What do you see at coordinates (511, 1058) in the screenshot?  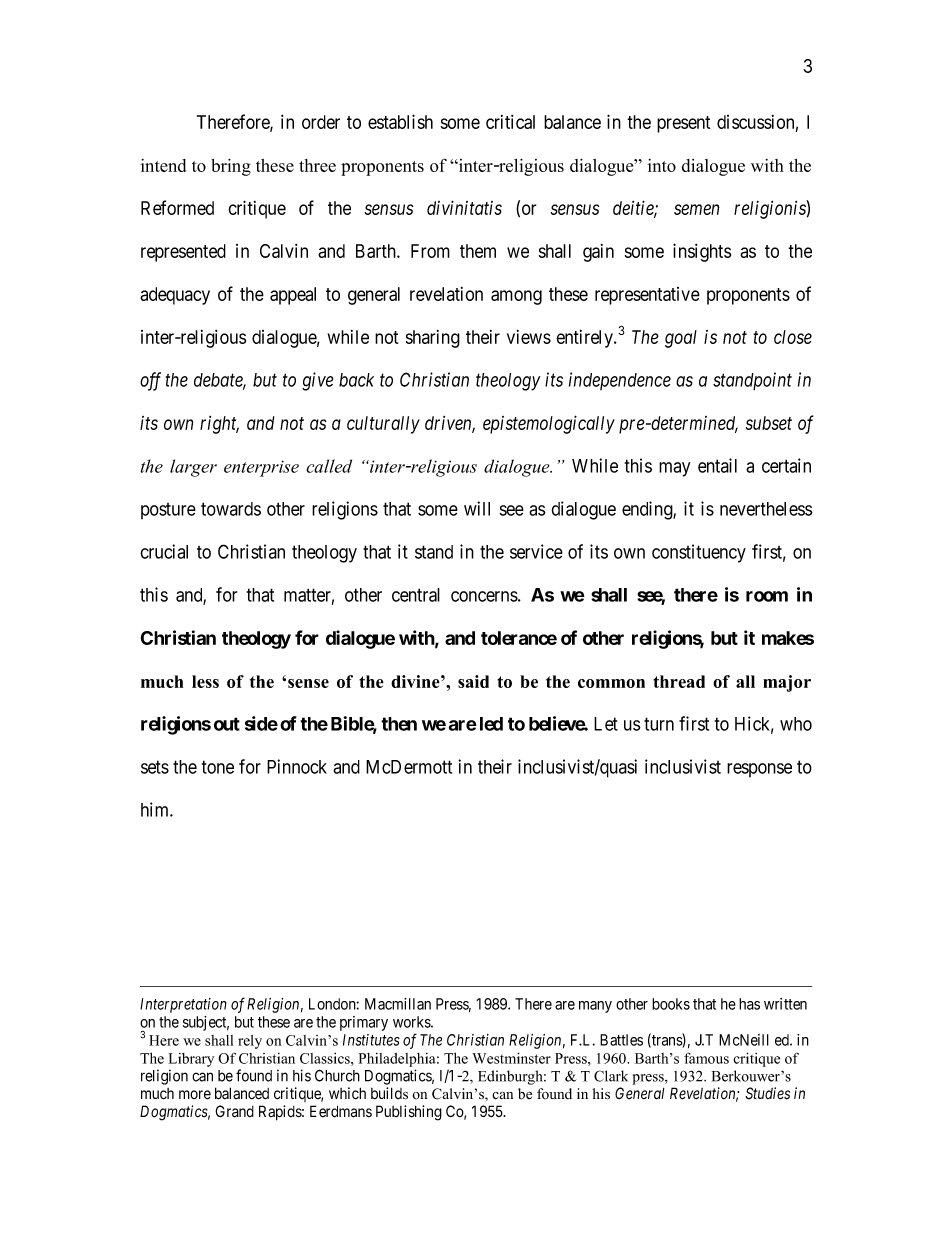 I see `Westminster` at bounding box center [511, 1058].
